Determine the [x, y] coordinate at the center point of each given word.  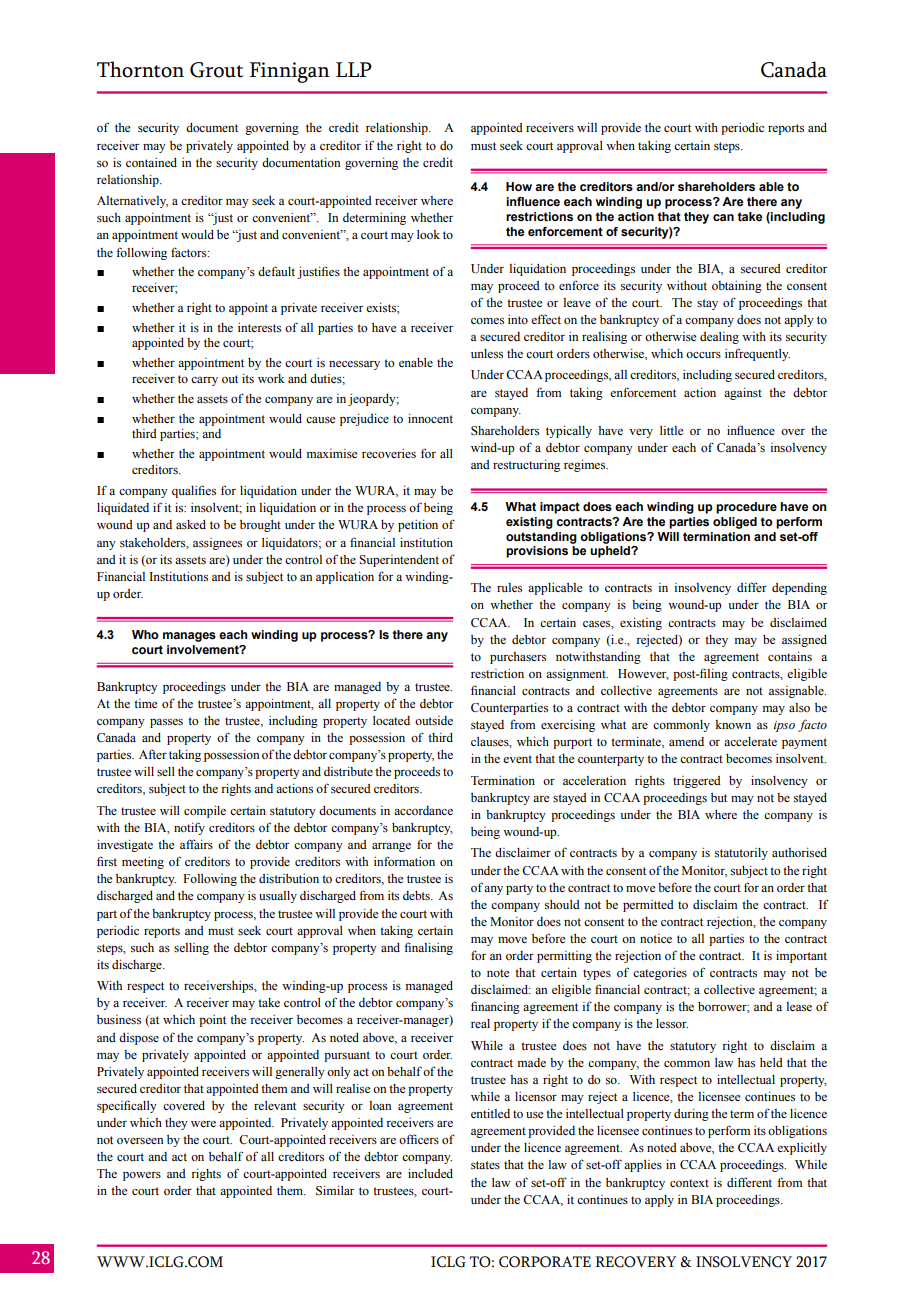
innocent [430, 418]
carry [204, 381]
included [430, 1173]
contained [151, 162]
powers [142, 1176]
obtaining [737, 287]
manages [189, 637]
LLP [354, 69]
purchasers [518, 658]
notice [656, 938]
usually [278, 897]
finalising [428, 948]
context [689, 1183]
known [733, 724]
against [743, 394]
